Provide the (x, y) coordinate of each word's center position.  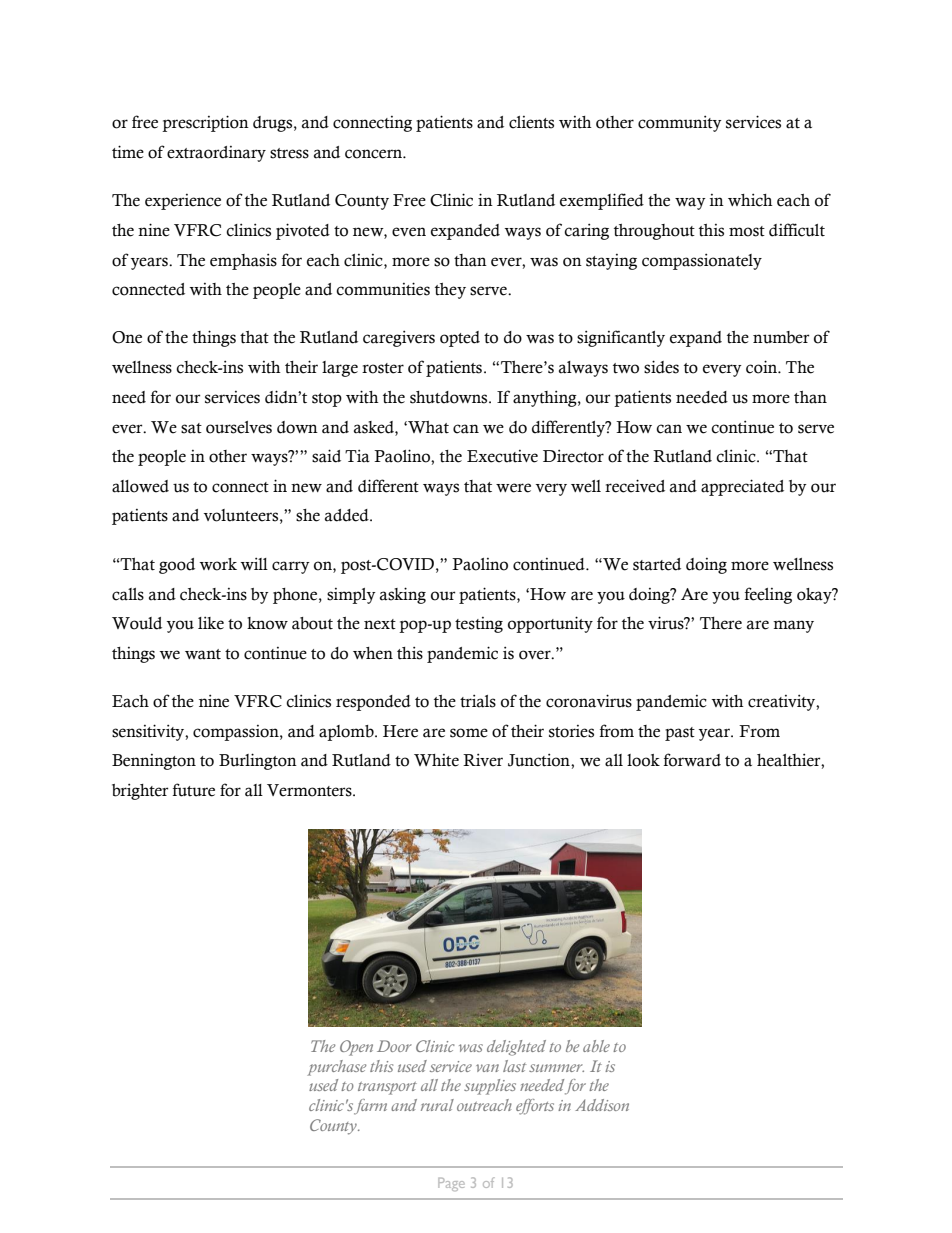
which (750, 200)
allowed (140, 486)
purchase (336, 1068)
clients (531, 122)
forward (692, 760)
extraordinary (216, 154)
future (194, 790)
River (483, 760)
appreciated (742, 487)
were (513, 488)
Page (451, 1184)
